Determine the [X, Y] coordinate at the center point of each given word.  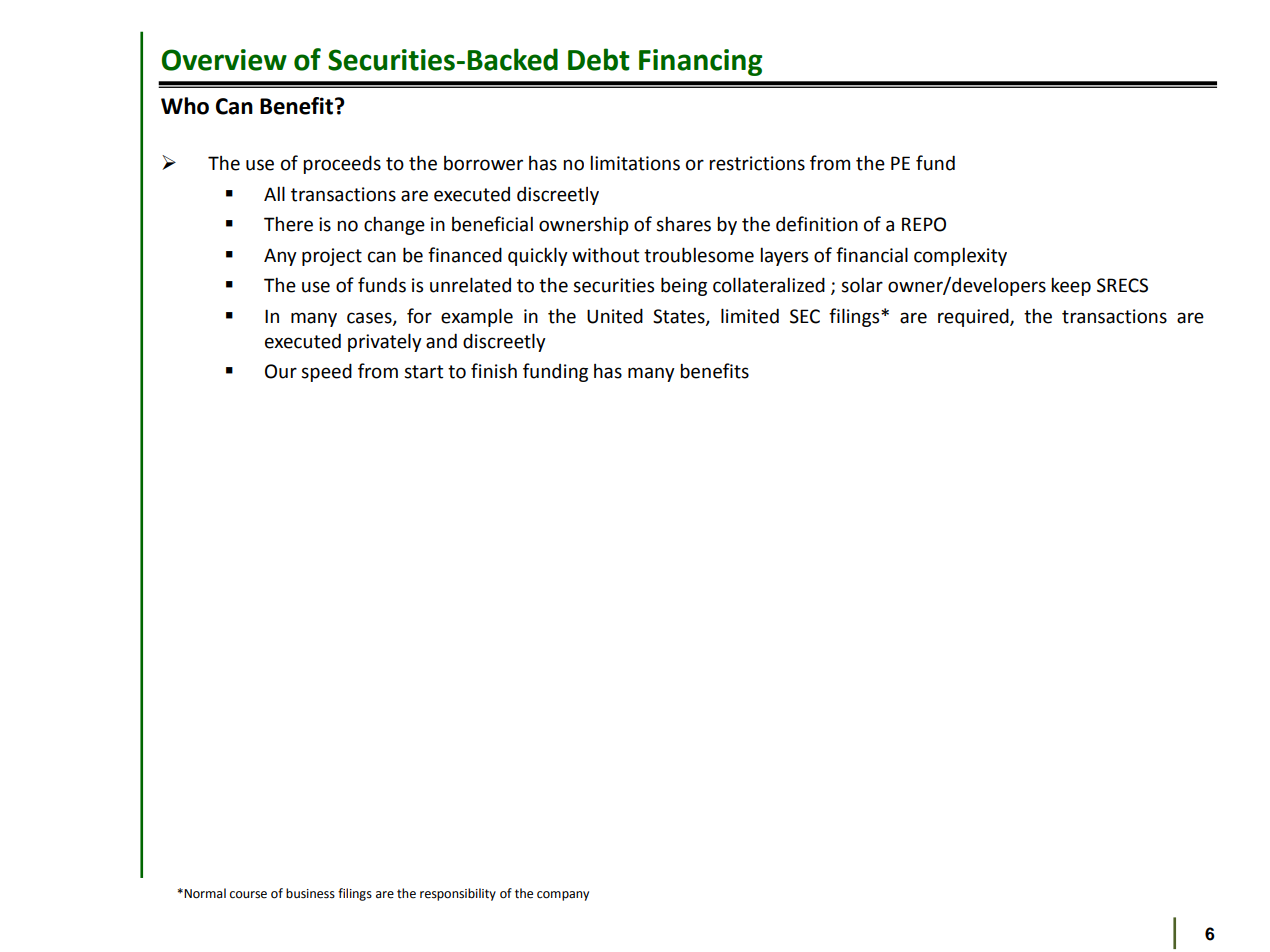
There [288, 224]
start [423, 372]
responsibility [458, 894]
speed [326, 372]
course [248, 895]
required [974, 317]
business [310, 893]
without [605, 255]
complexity [960, 256]
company [563, 896]
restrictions [757, 163]
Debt [599, 59]
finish [494, 371]
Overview [224, 60]
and [441, 341]
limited [750, 316]
